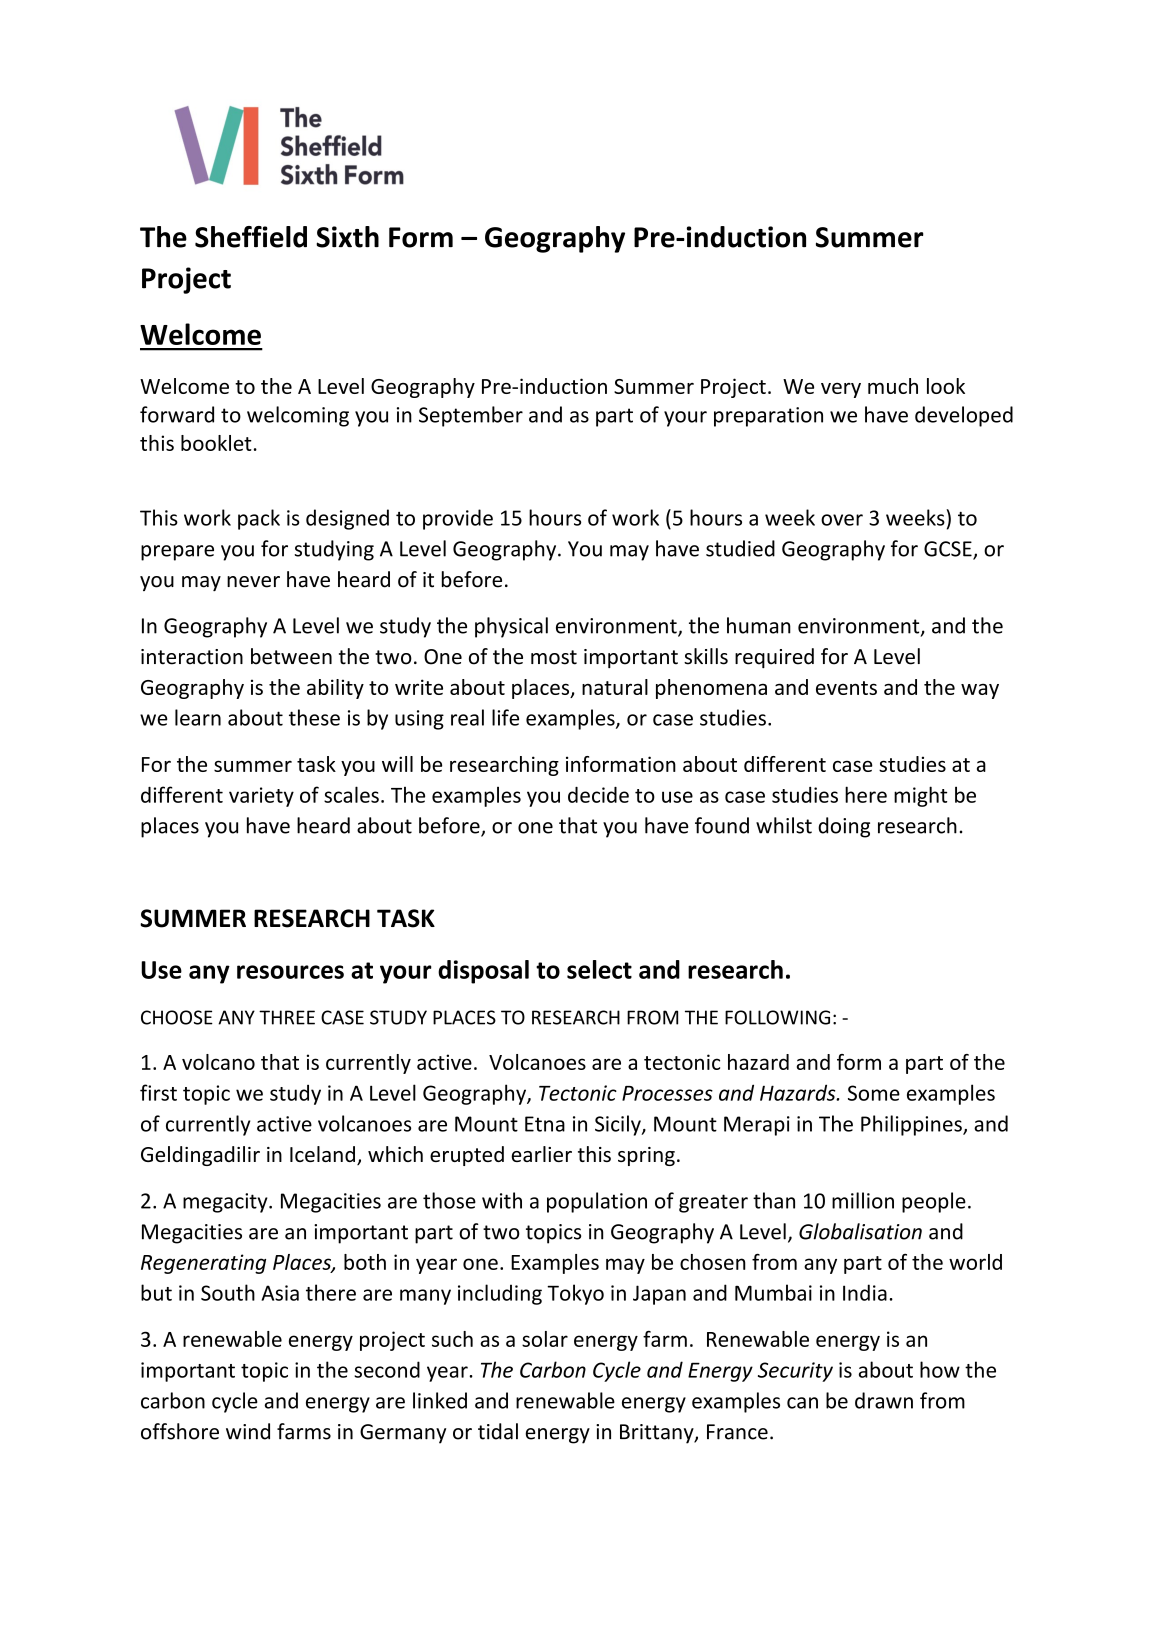 The image size is (1157, 1637). What do you see at coordinates (554, 657) in the document?
I see `most` at bounding box center [554, 657].
